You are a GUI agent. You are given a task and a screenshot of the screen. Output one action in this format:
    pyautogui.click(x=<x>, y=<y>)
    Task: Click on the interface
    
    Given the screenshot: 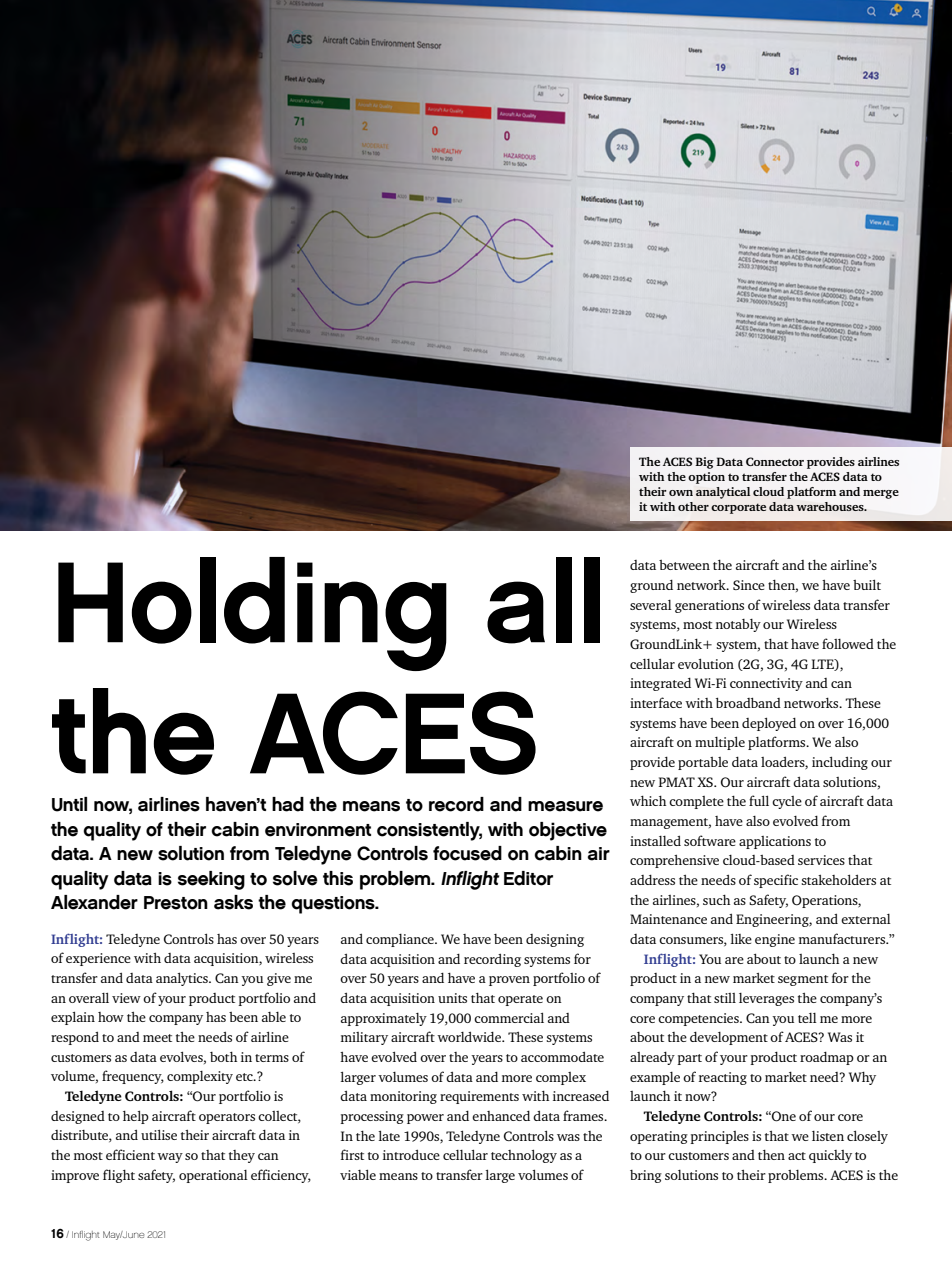 What is the action you would take?
    pyautogui.click(x=656, y=702)
